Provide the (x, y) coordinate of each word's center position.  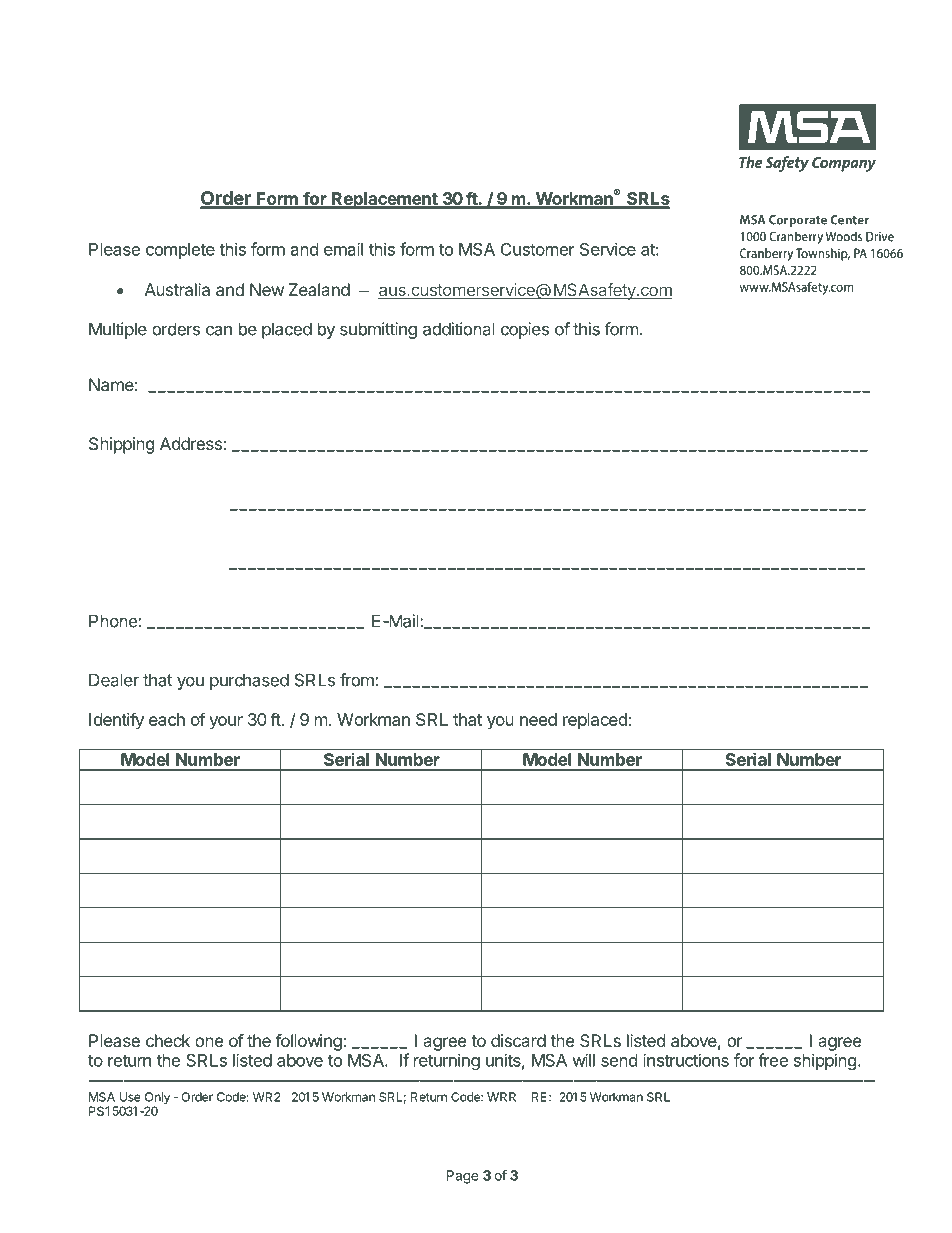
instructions (686, 1060)
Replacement (385, 200)
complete (180, 251)
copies (525, 330)
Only (157, 1099)
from (357, 680)
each (167, 719)
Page (463, 1177)
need (538, 719)
